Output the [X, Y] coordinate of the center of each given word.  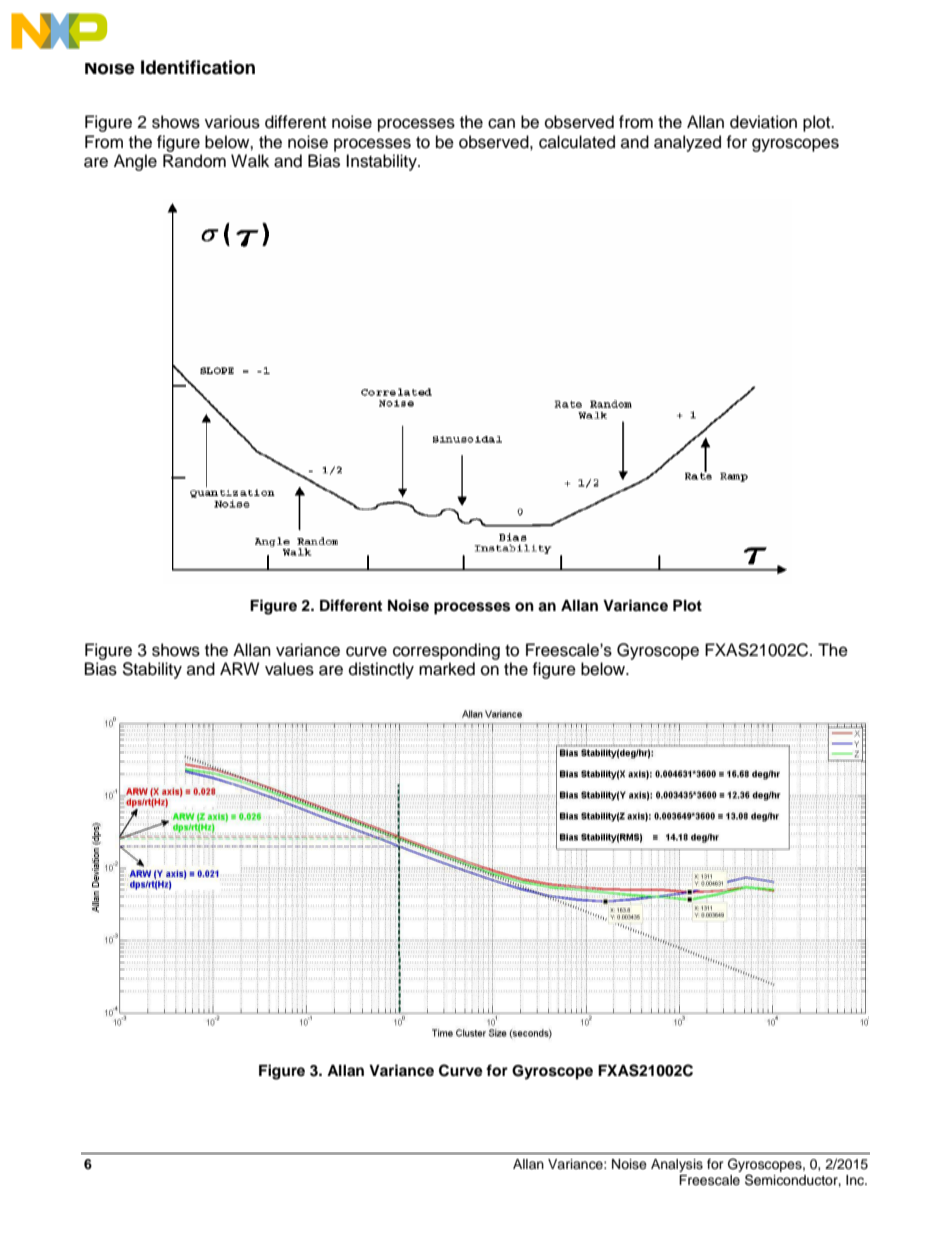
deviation [763, 122]
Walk [250, 161]
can [501, 123]
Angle [135, 162]
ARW [239, 668]
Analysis [677, 1165]
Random [194, 161]
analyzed [687, 143]
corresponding [446, 651]
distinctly [381, 670]
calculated [577, 142]
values [289, 669]
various [232, 122]
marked [447, 669]
